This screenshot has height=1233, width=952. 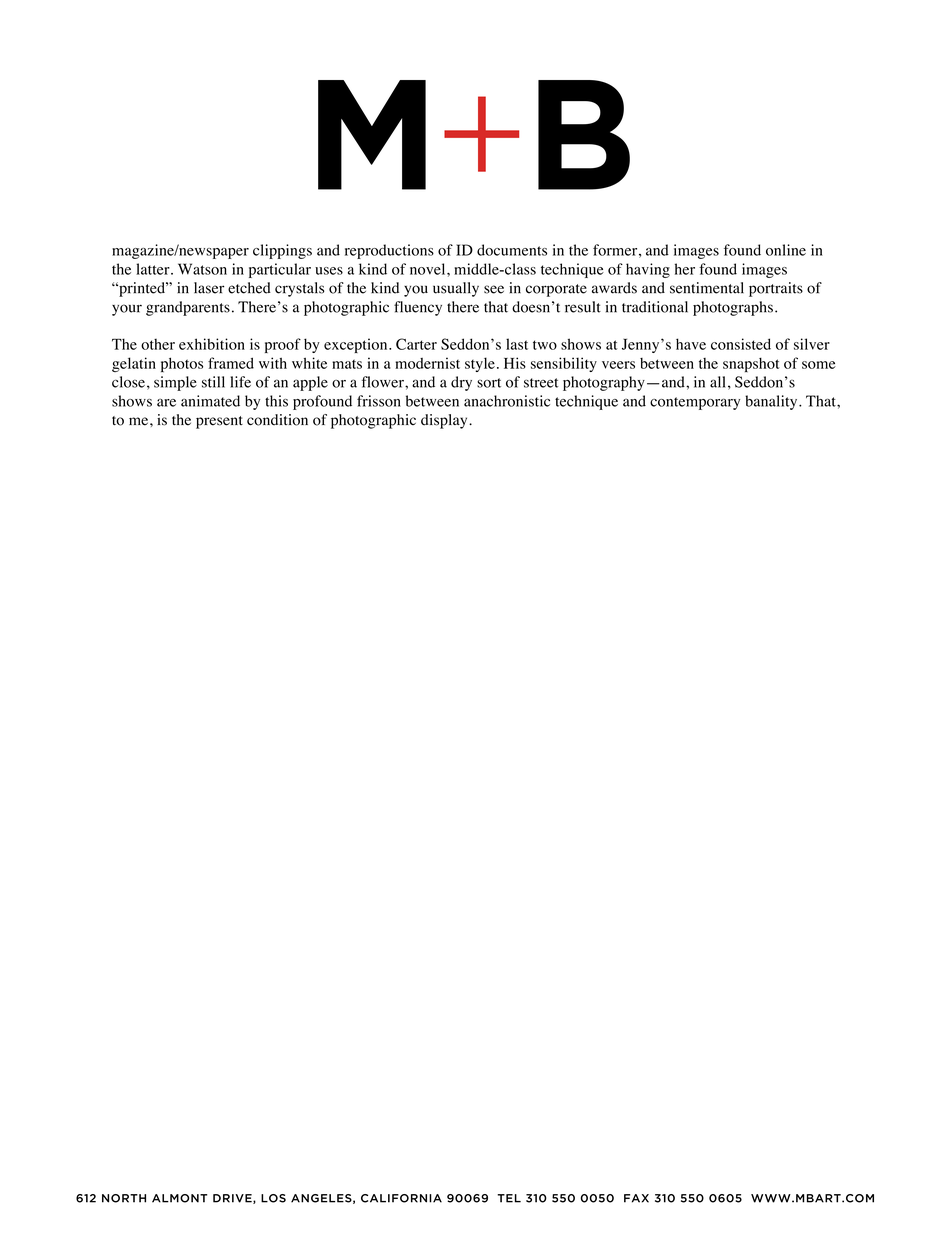 I want to click on NORTH, so click(x=124, y=1198).
